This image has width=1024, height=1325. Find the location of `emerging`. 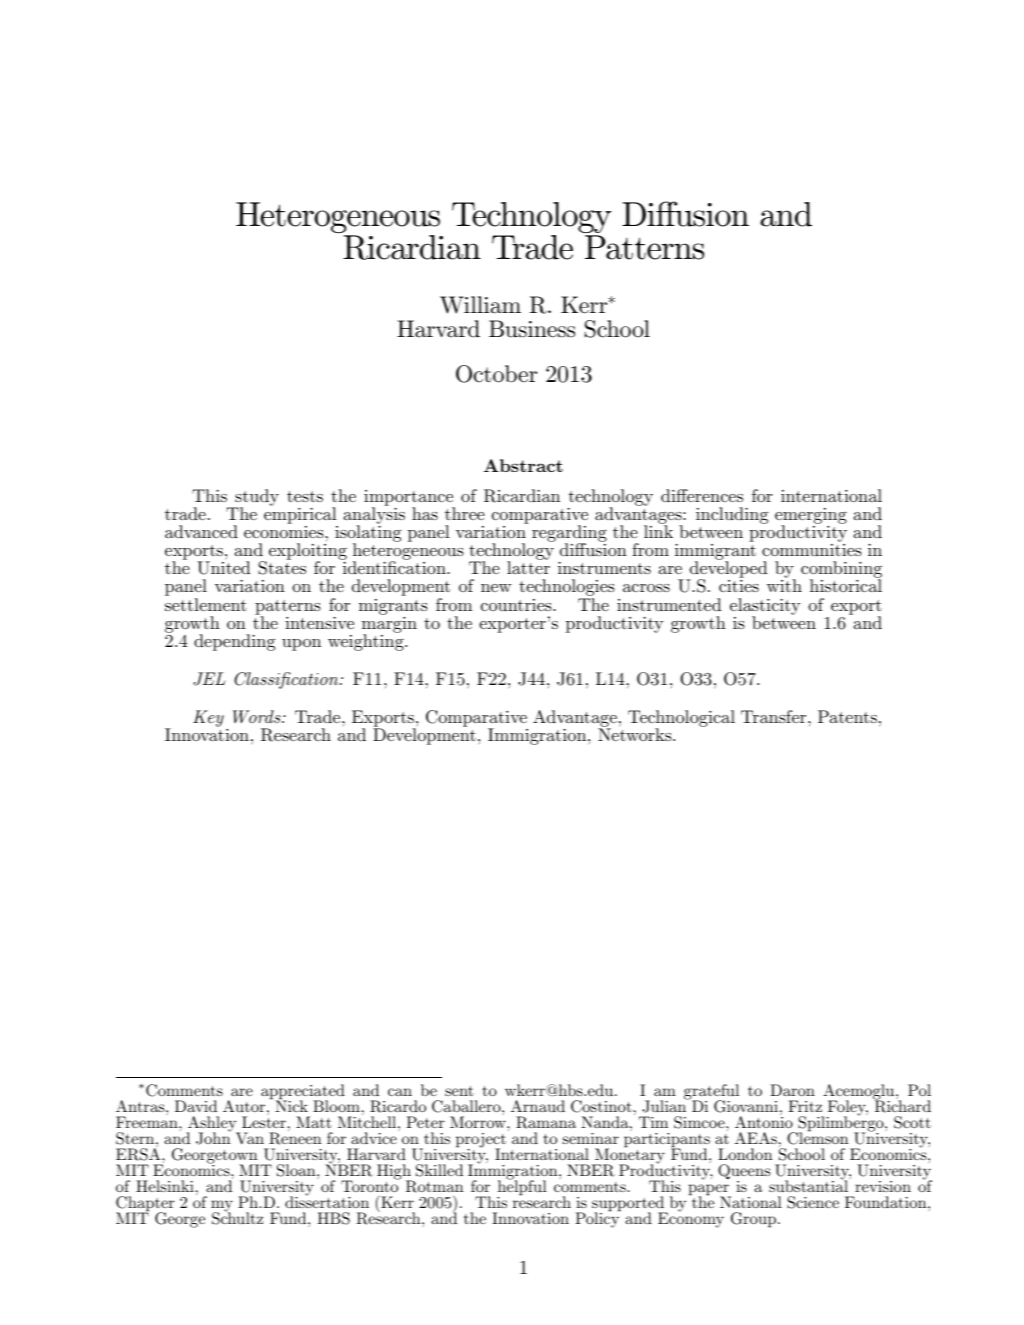

emerging is located at coordinates (811, 517).
